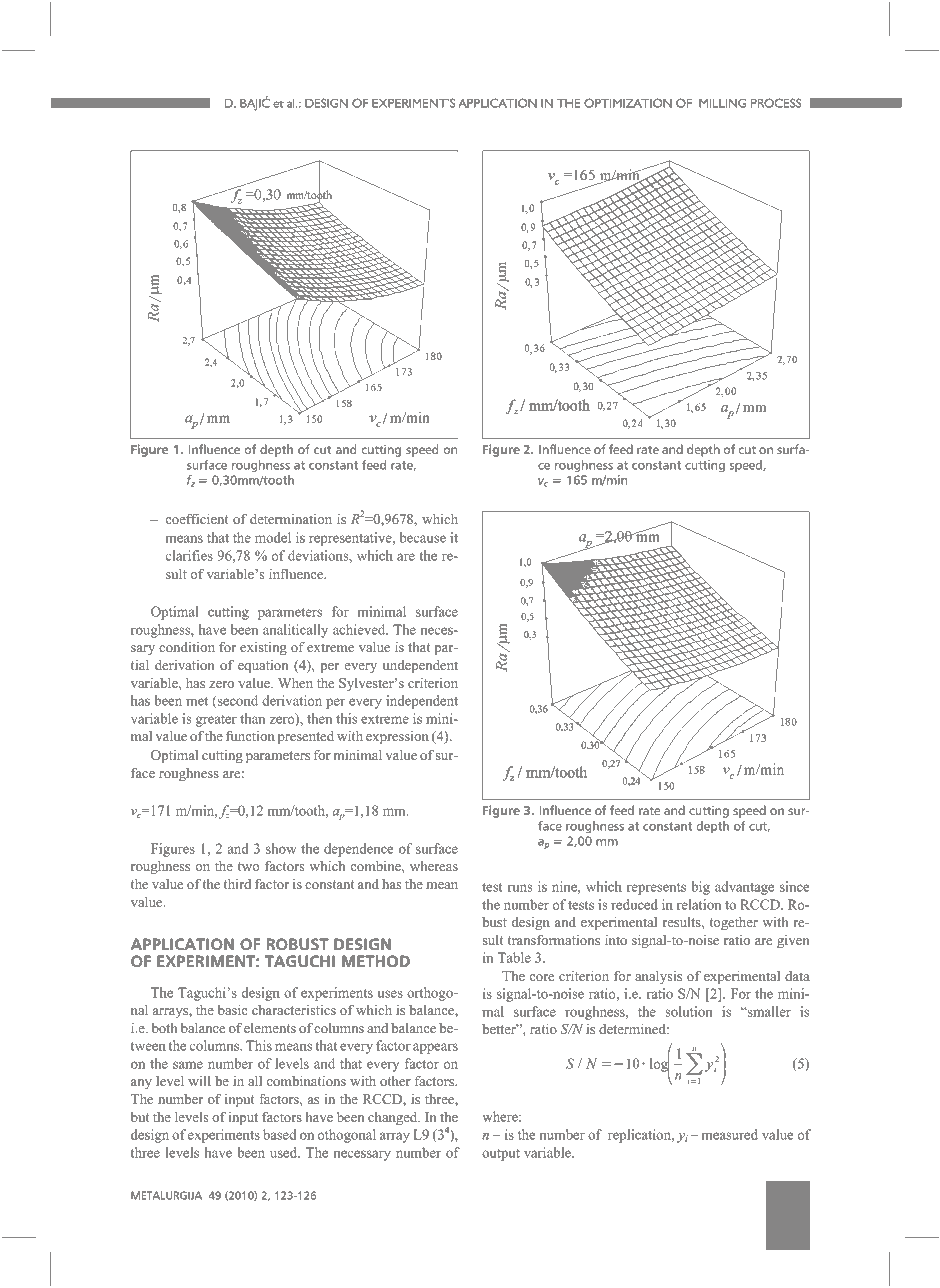 The height and width of the page is (1288, 940). I want to click on PROCESS, so click(776, 103).
